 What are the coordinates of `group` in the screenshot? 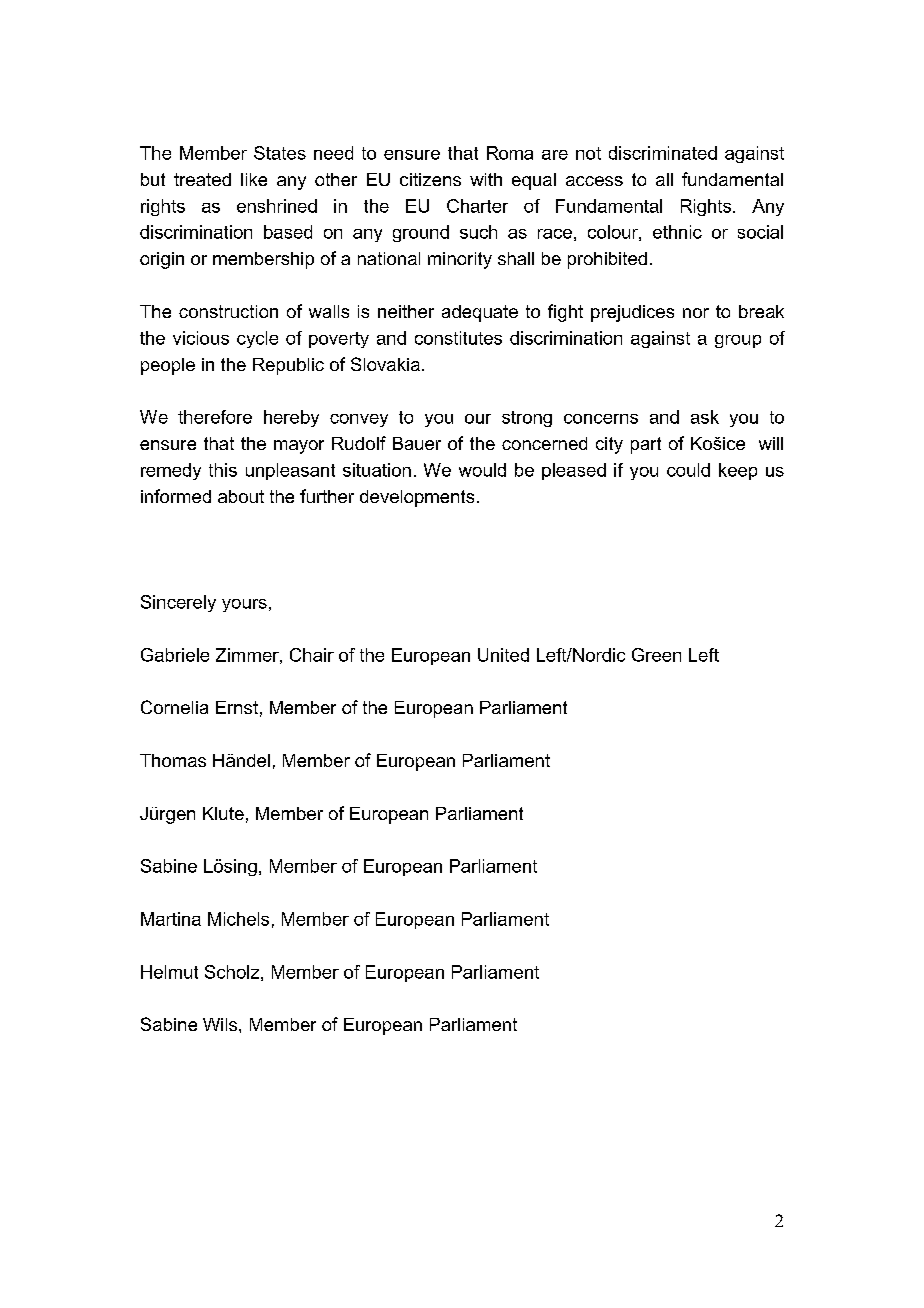 It's located at (738, 341).
